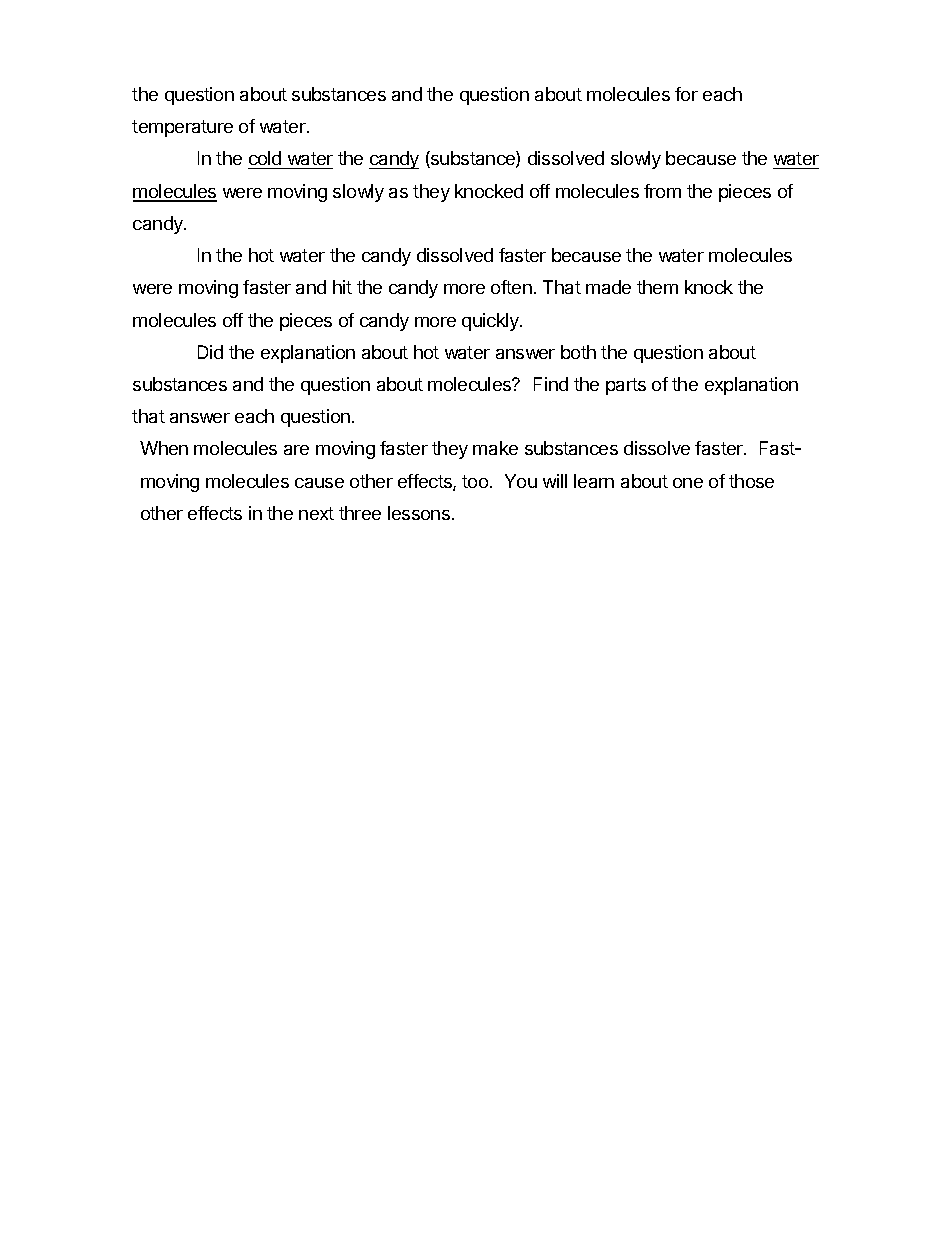 The width and height of the image is (952, 1233). I want to click on next, so click(316, 513).
